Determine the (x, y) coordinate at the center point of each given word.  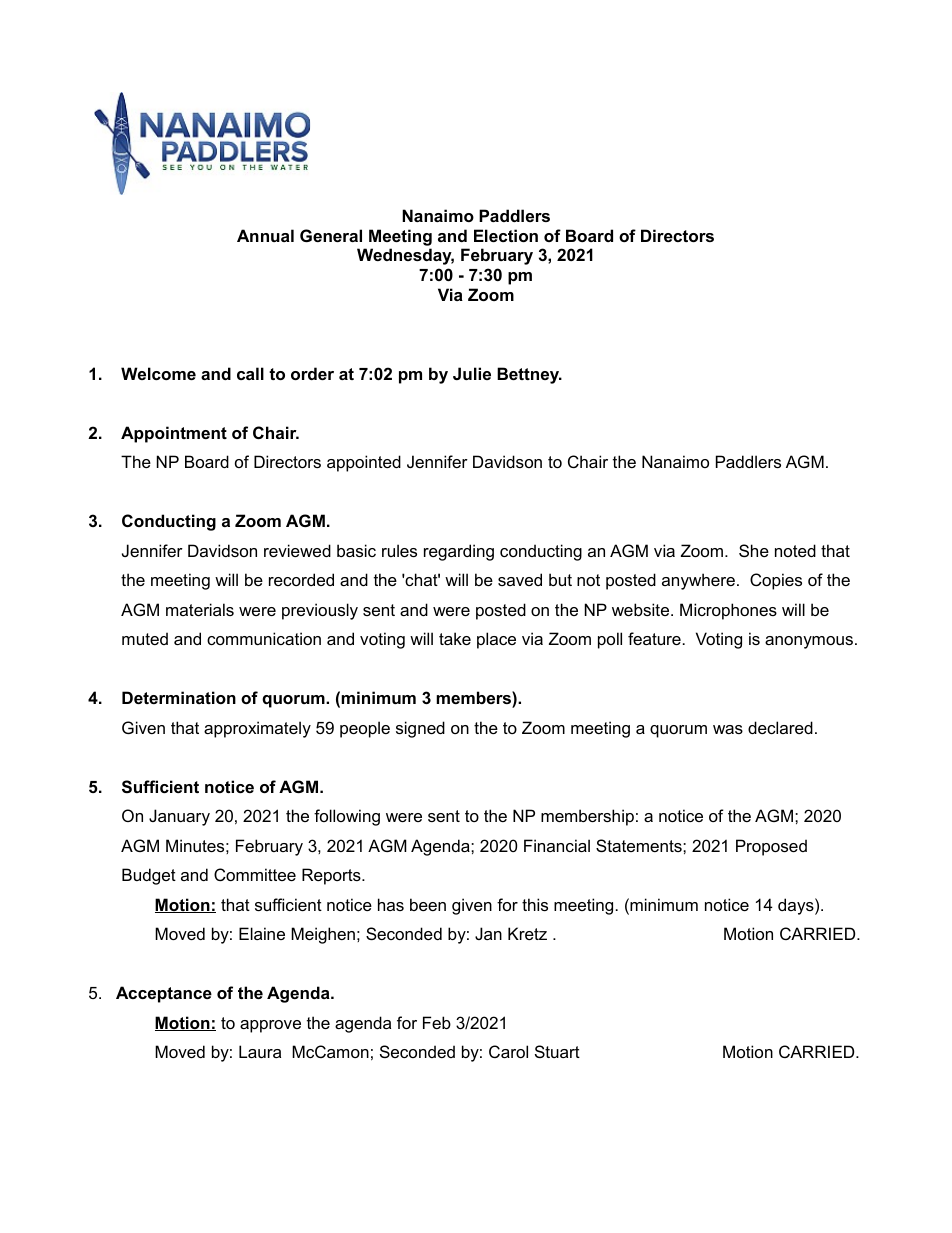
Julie (472, 373)
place (496, 640)
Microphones (728, 611)
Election (506, 235)
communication (264, 638)
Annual (265, 235)
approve (270, 1026)
